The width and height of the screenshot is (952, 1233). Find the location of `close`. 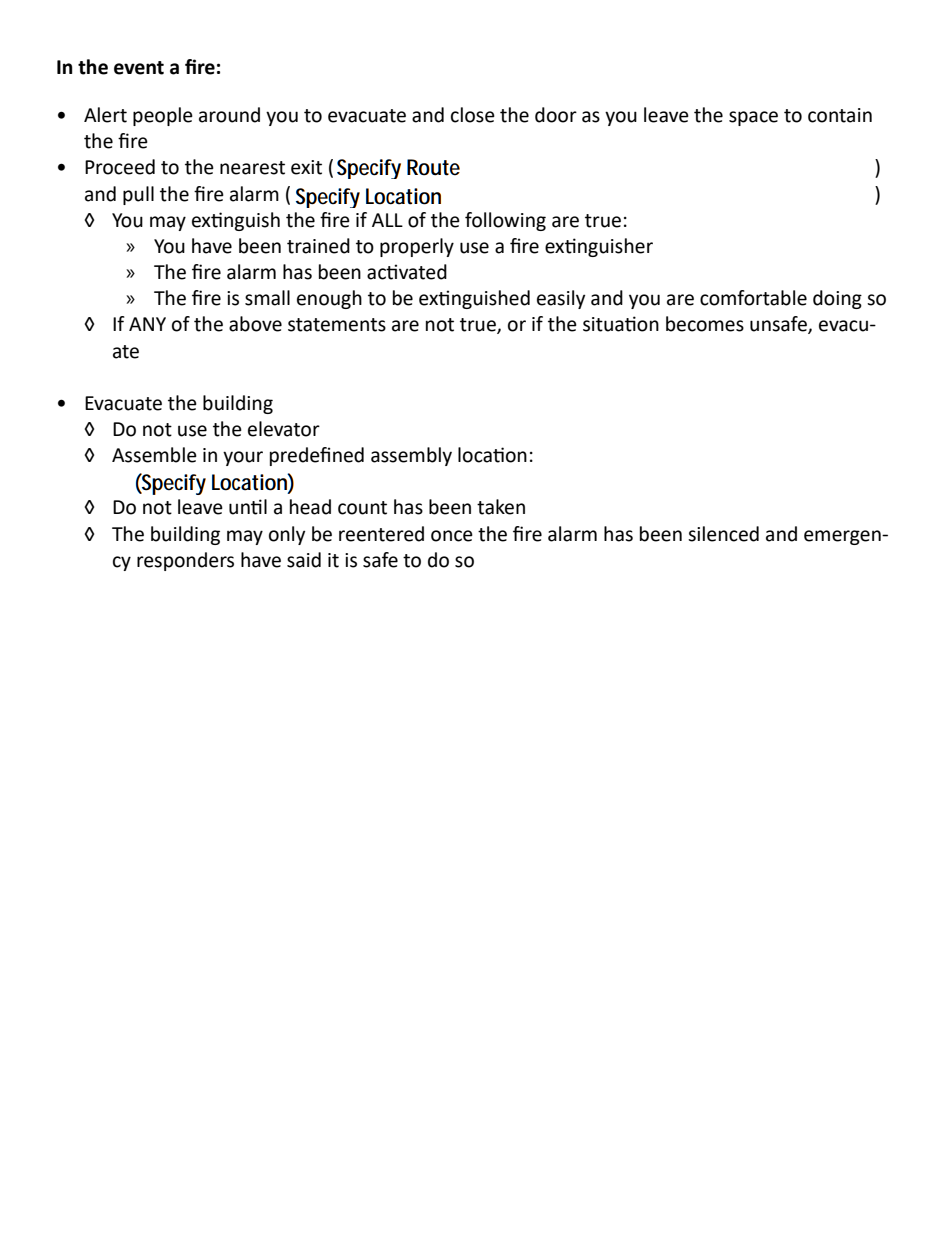

close is located at coordinates (473, 115).
